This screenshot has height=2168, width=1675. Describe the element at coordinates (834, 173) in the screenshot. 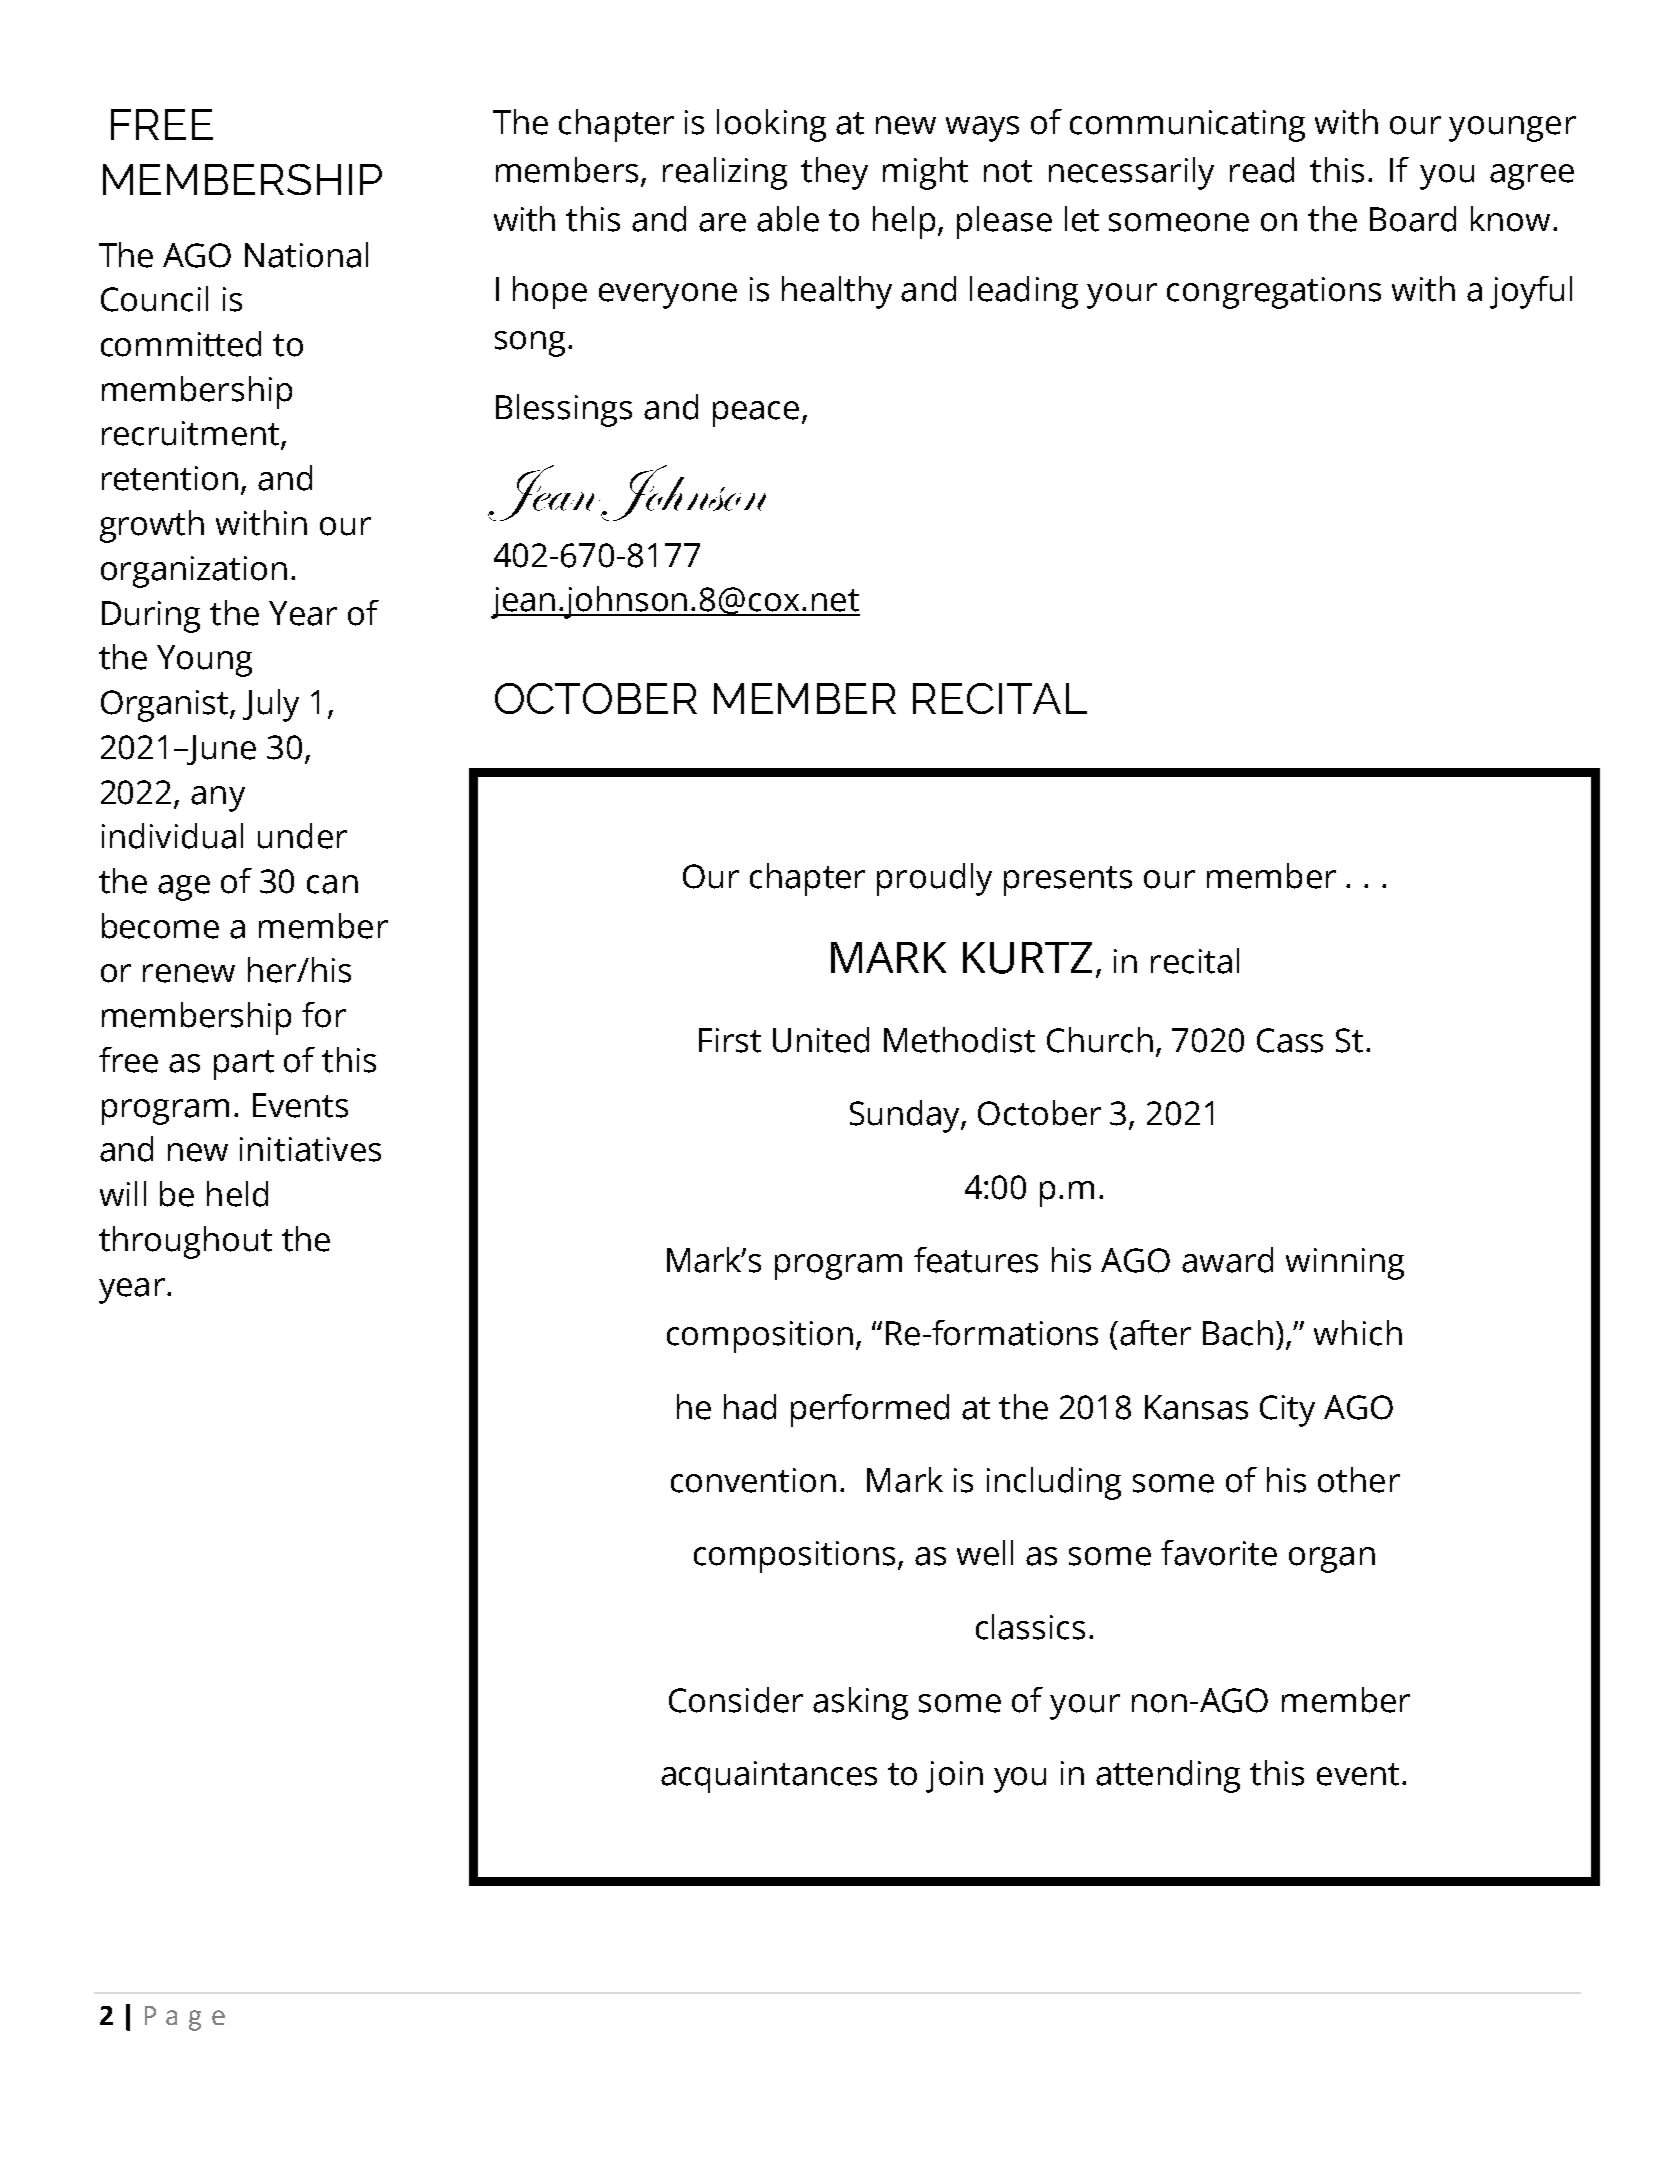

I see `they` at that location.
